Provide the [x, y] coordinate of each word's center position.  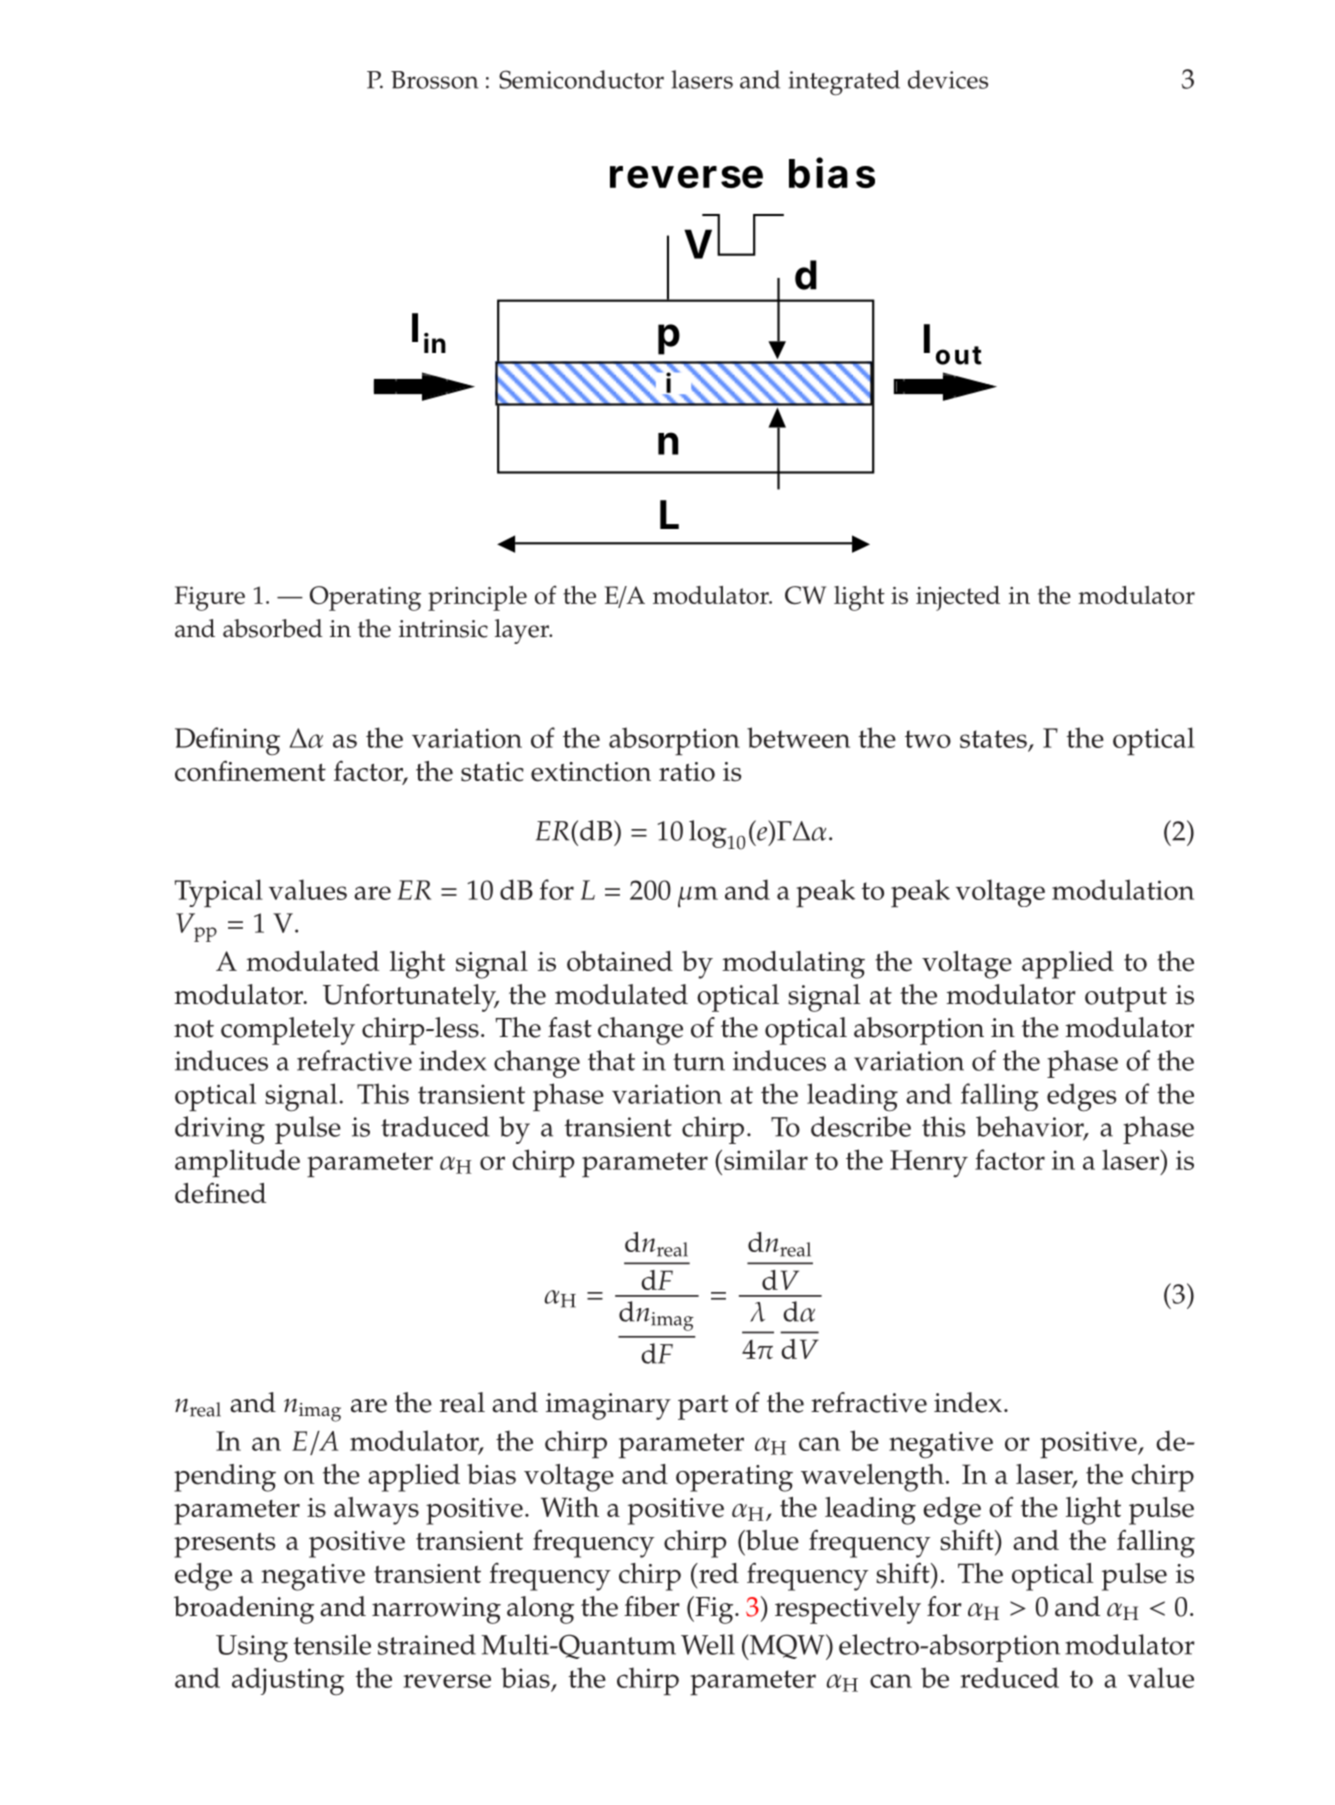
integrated [844, 83]
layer [523, 631]
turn [699, 1062]
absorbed [273, 628]
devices [948, 79]
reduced [1009, 1677]
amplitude [237, 1163]
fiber [652, 1606]
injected [958, 598]
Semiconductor [581, 79]
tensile [332, 1644]
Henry [929, 1164]
